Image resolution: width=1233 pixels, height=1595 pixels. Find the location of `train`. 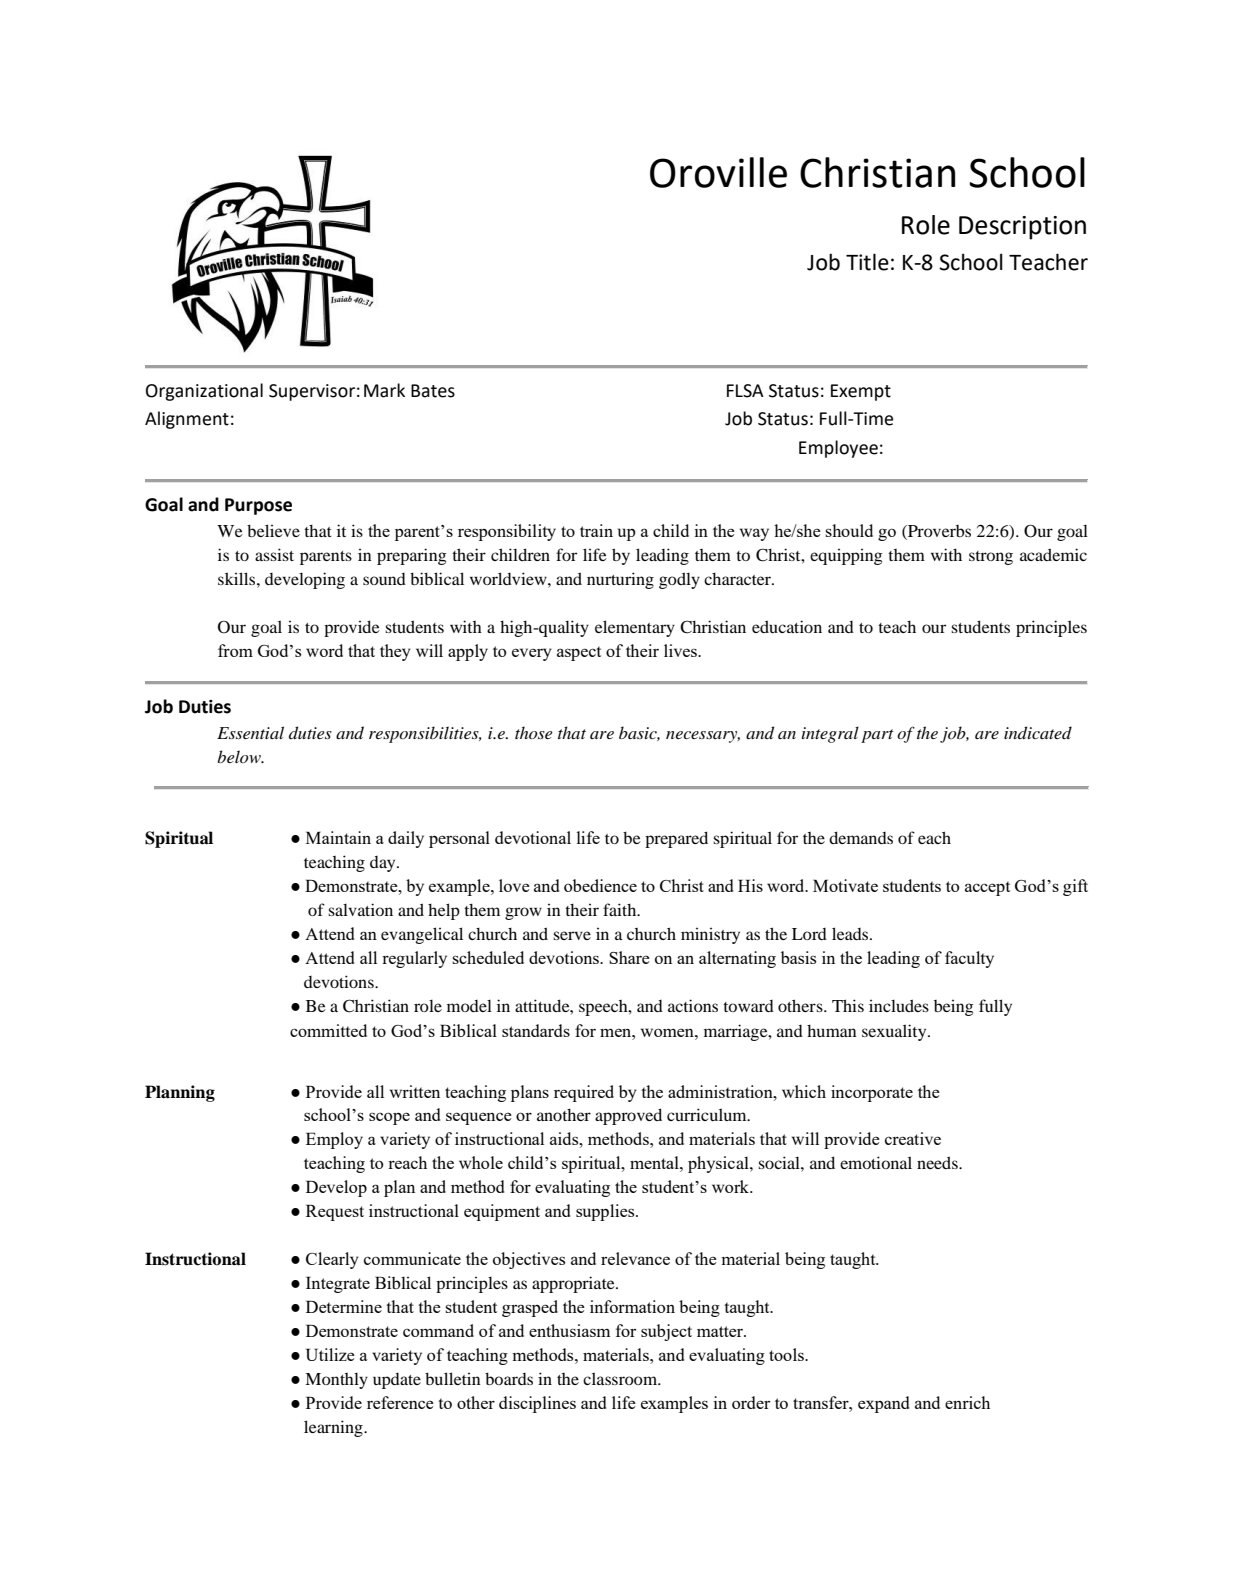

train is located at coordinates (596, 530).
